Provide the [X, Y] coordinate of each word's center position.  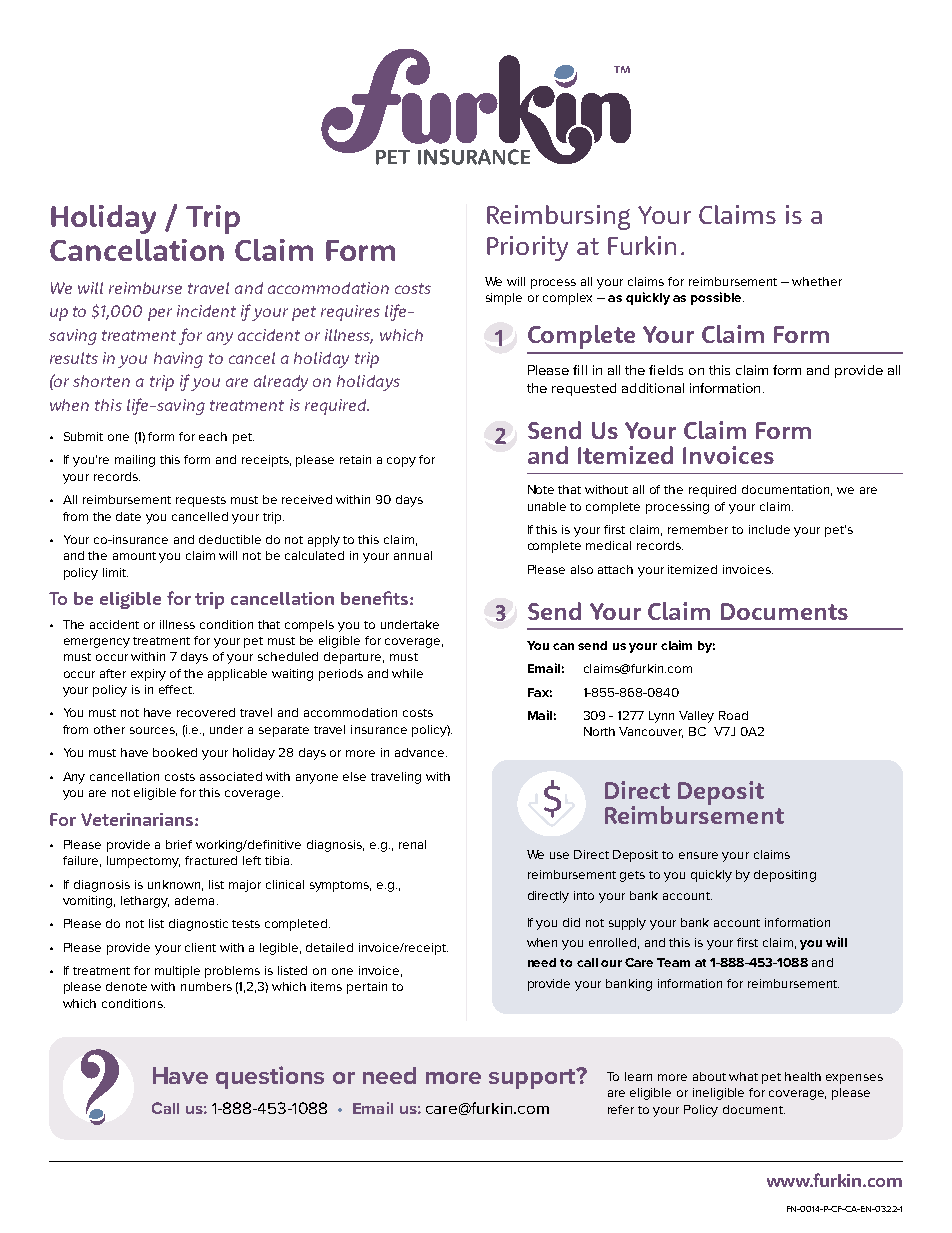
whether [817, 281]
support [533, 1078]
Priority [527, 248]
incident [206, 311]
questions [270, 1077]
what [743, 1076]
